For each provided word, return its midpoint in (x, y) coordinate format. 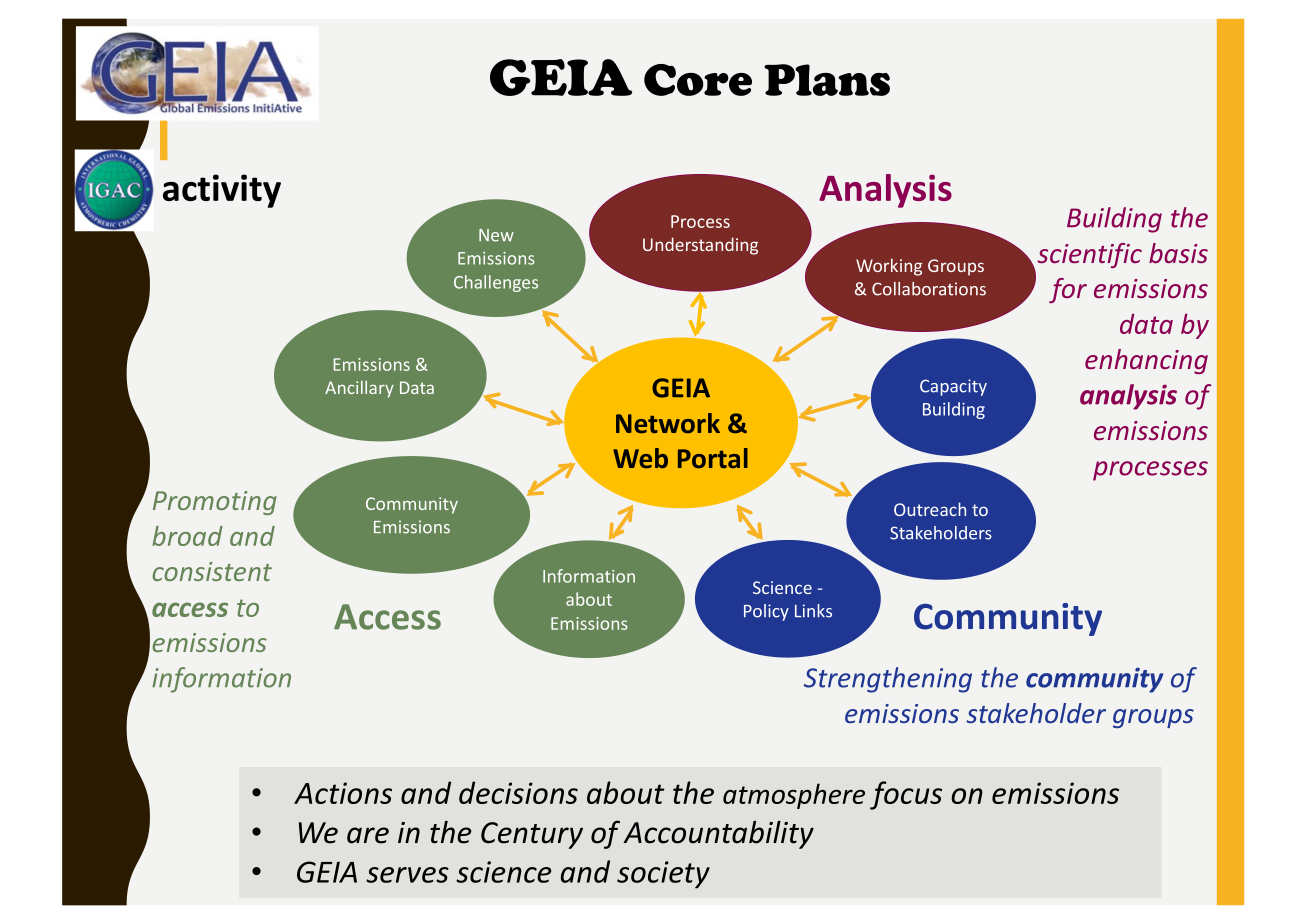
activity (222, 191)
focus (906, 795)
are (368, 835)
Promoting (215, 503)
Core (698, 80)
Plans (827, 80)
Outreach (930, 509)
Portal (713, 458)
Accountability (718, 835)
